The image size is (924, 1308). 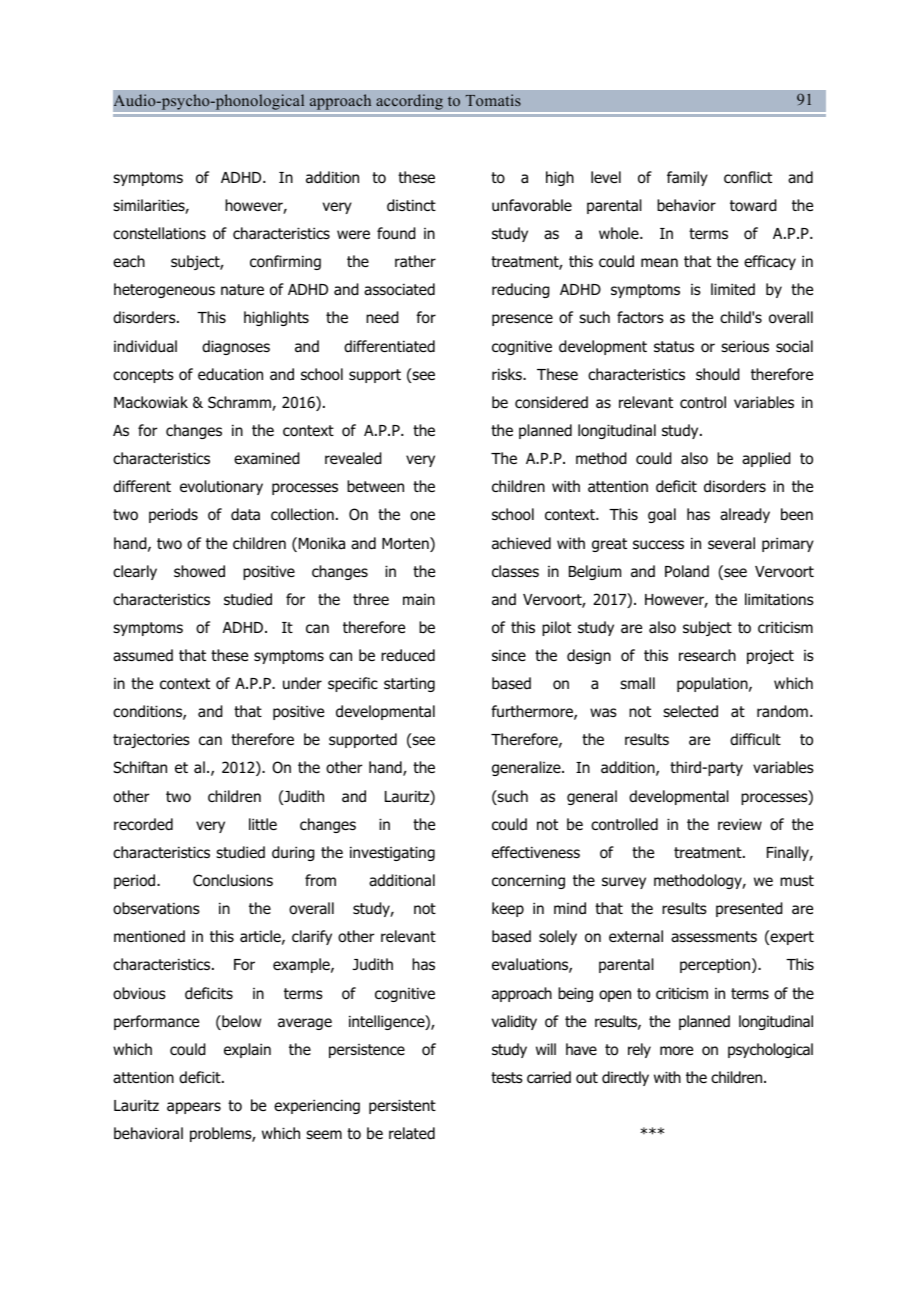 What do you see at coordinates (419, 600) in the screenshot?
I see `main` at bounding box center [419, 600].
